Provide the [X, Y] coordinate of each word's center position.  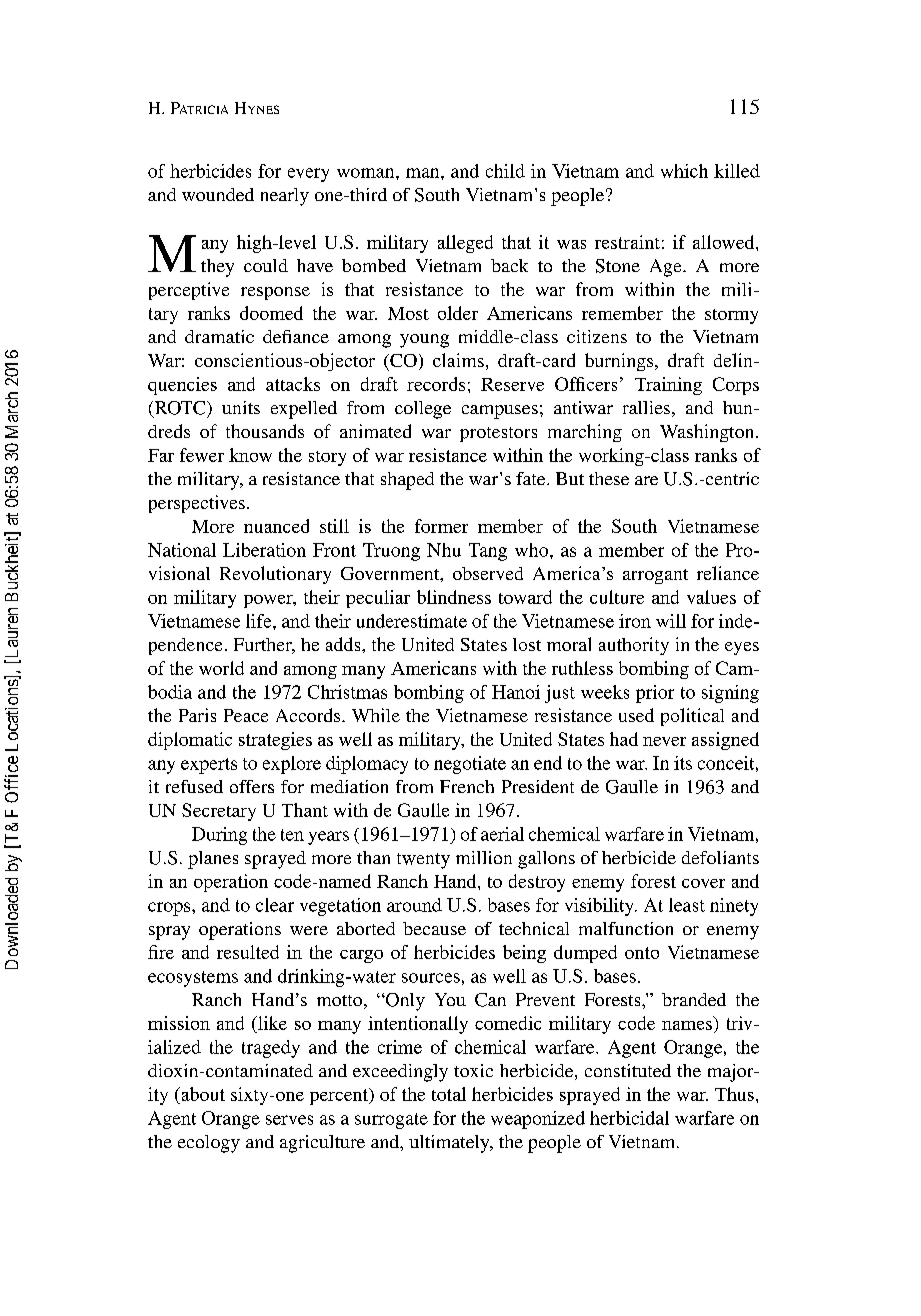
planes [213, 860]
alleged [465, 244]
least [687, 905]
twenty [423, 861]
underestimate [412, 621]
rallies [646, 407]
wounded [218, 194]
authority [634, 646]
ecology [209, 1144]
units [241, 407]
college [423, 410]
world [221, 668]
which [684, 171]
